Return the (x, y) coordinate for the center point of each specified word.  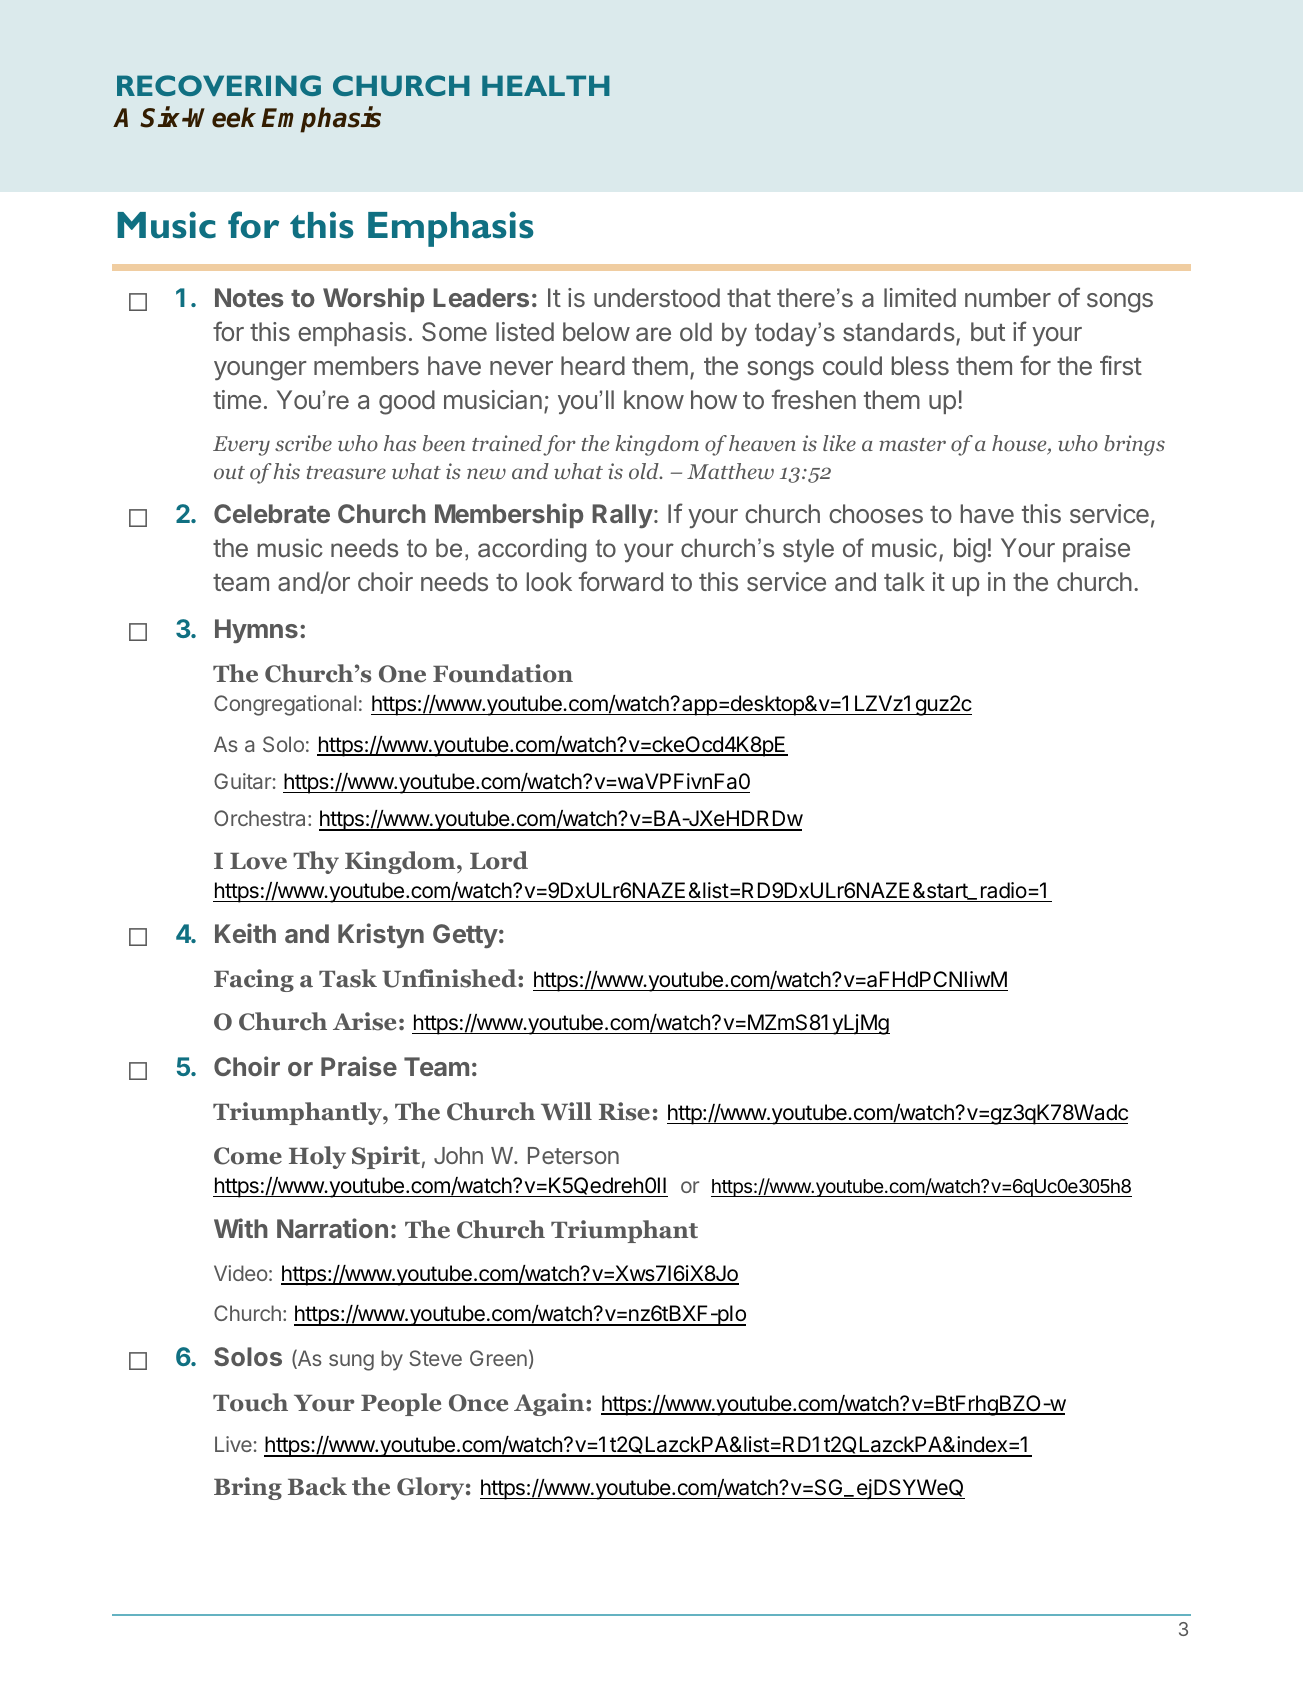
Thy (316, 862)
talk (904, 581)
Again (550, 1404)
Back (317, 1486)
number (1008, 297)
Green (498, 1358)
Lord (499, 860)
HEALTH (546, 85)
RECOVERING (219, 85)
